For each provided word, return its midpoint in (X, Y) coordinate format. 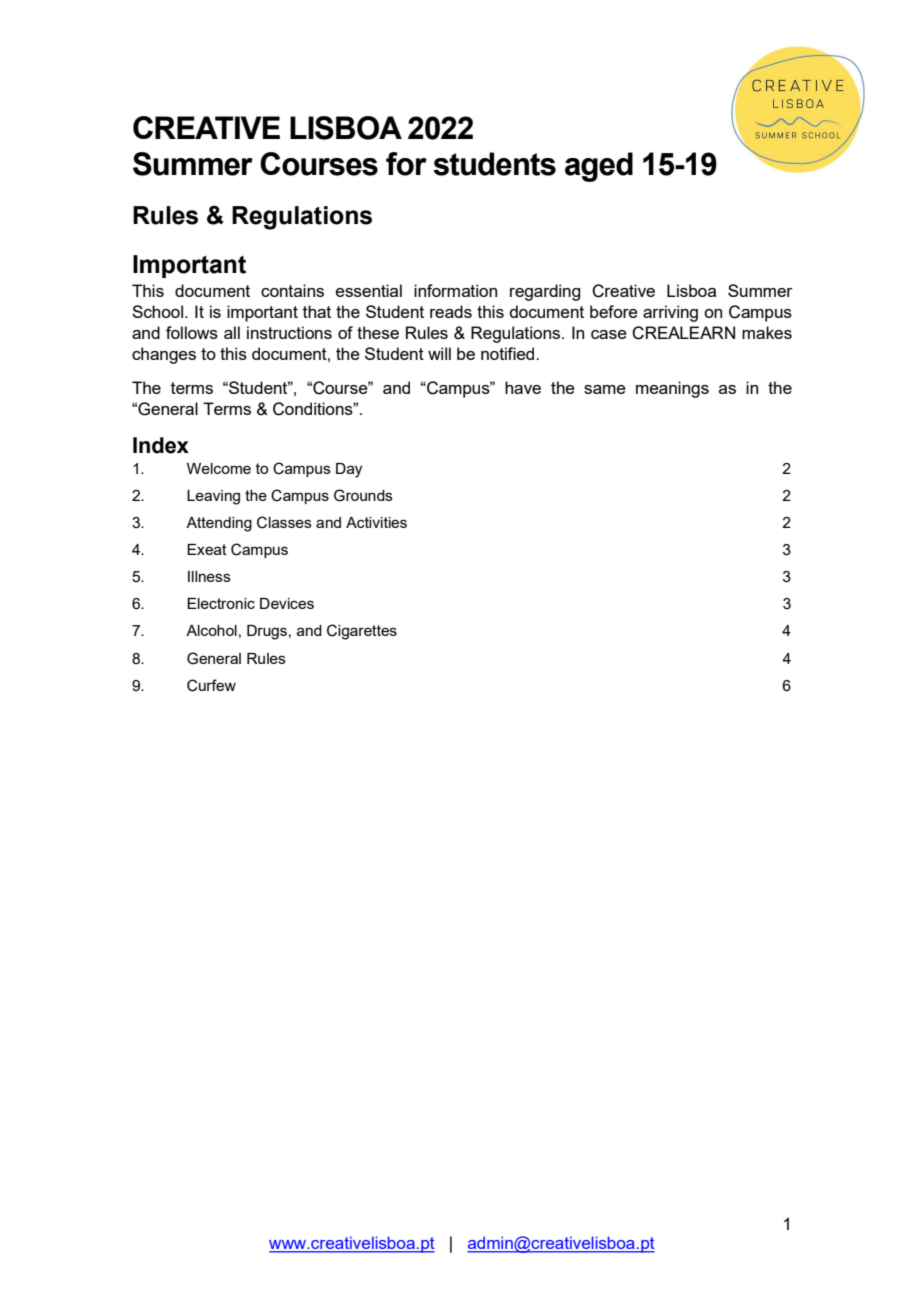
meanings (672, 389)
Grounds (363, 495)
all (232, 332)
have (523, 387)
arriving (670, 313)
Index (161, 445)
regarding (545, 292)
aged (599, 167)
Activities (376, 522)
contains (292, 290)
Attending (219, 524)
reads (451, 311)
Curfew (211, 685)
